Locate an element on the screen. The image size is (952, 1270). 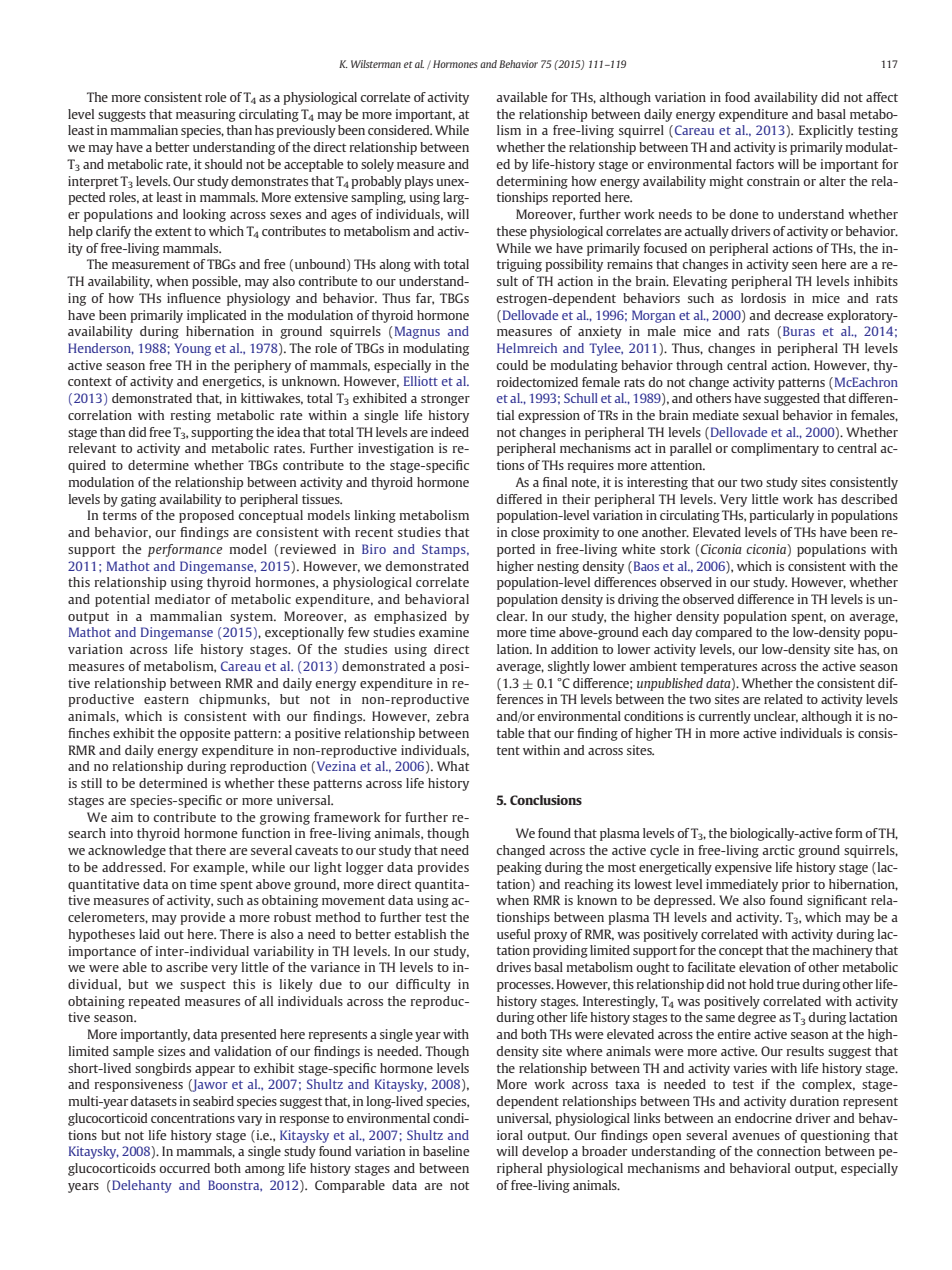
connection is located at coordinates (789, 1151).
